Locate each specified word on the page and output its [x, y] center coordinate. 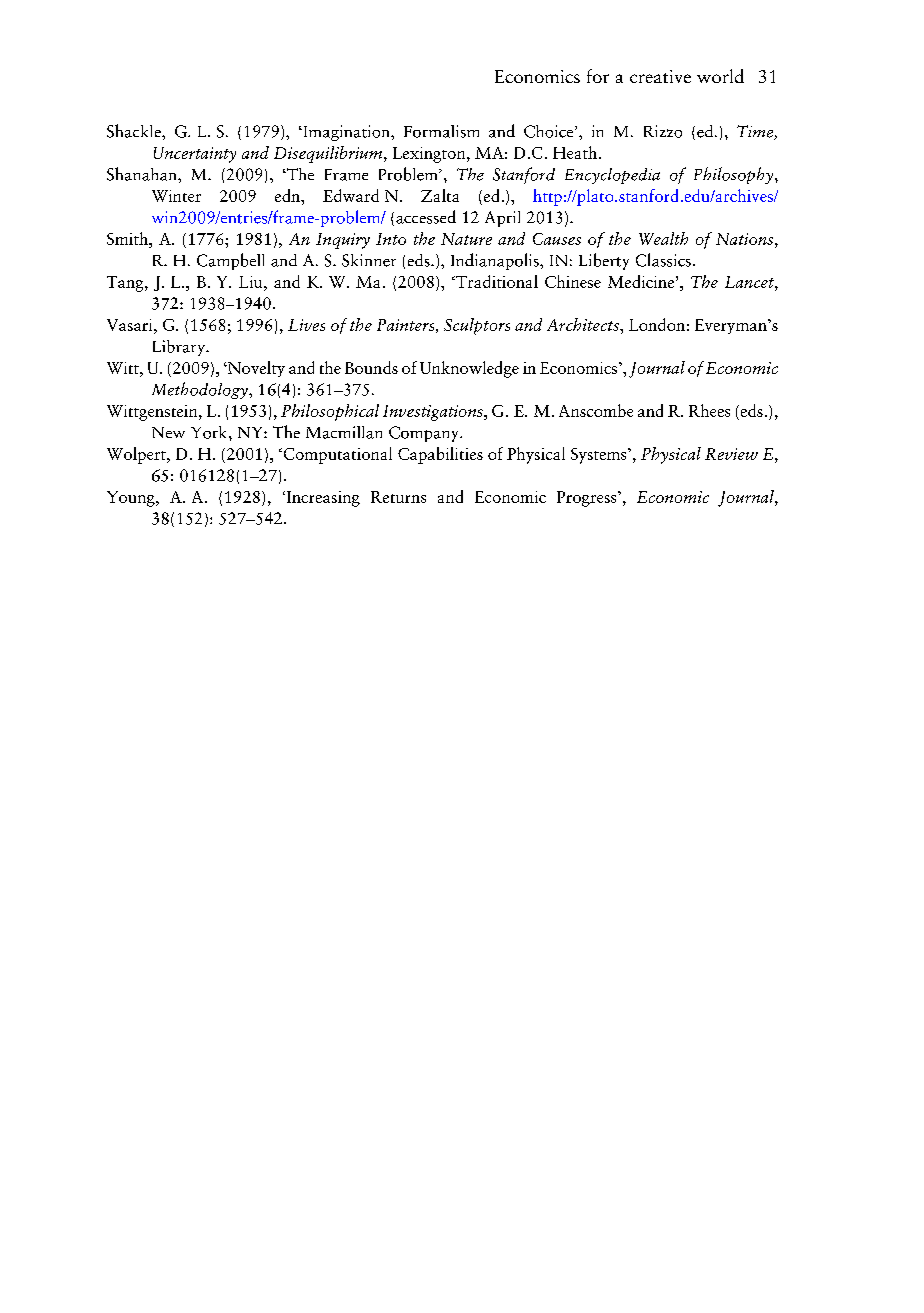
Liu [252, 282]
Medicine [641, 281]
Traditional [496, 281]
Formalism [441, 131]
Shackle [135, 131]
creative [660, 76]
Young [132, 499]
